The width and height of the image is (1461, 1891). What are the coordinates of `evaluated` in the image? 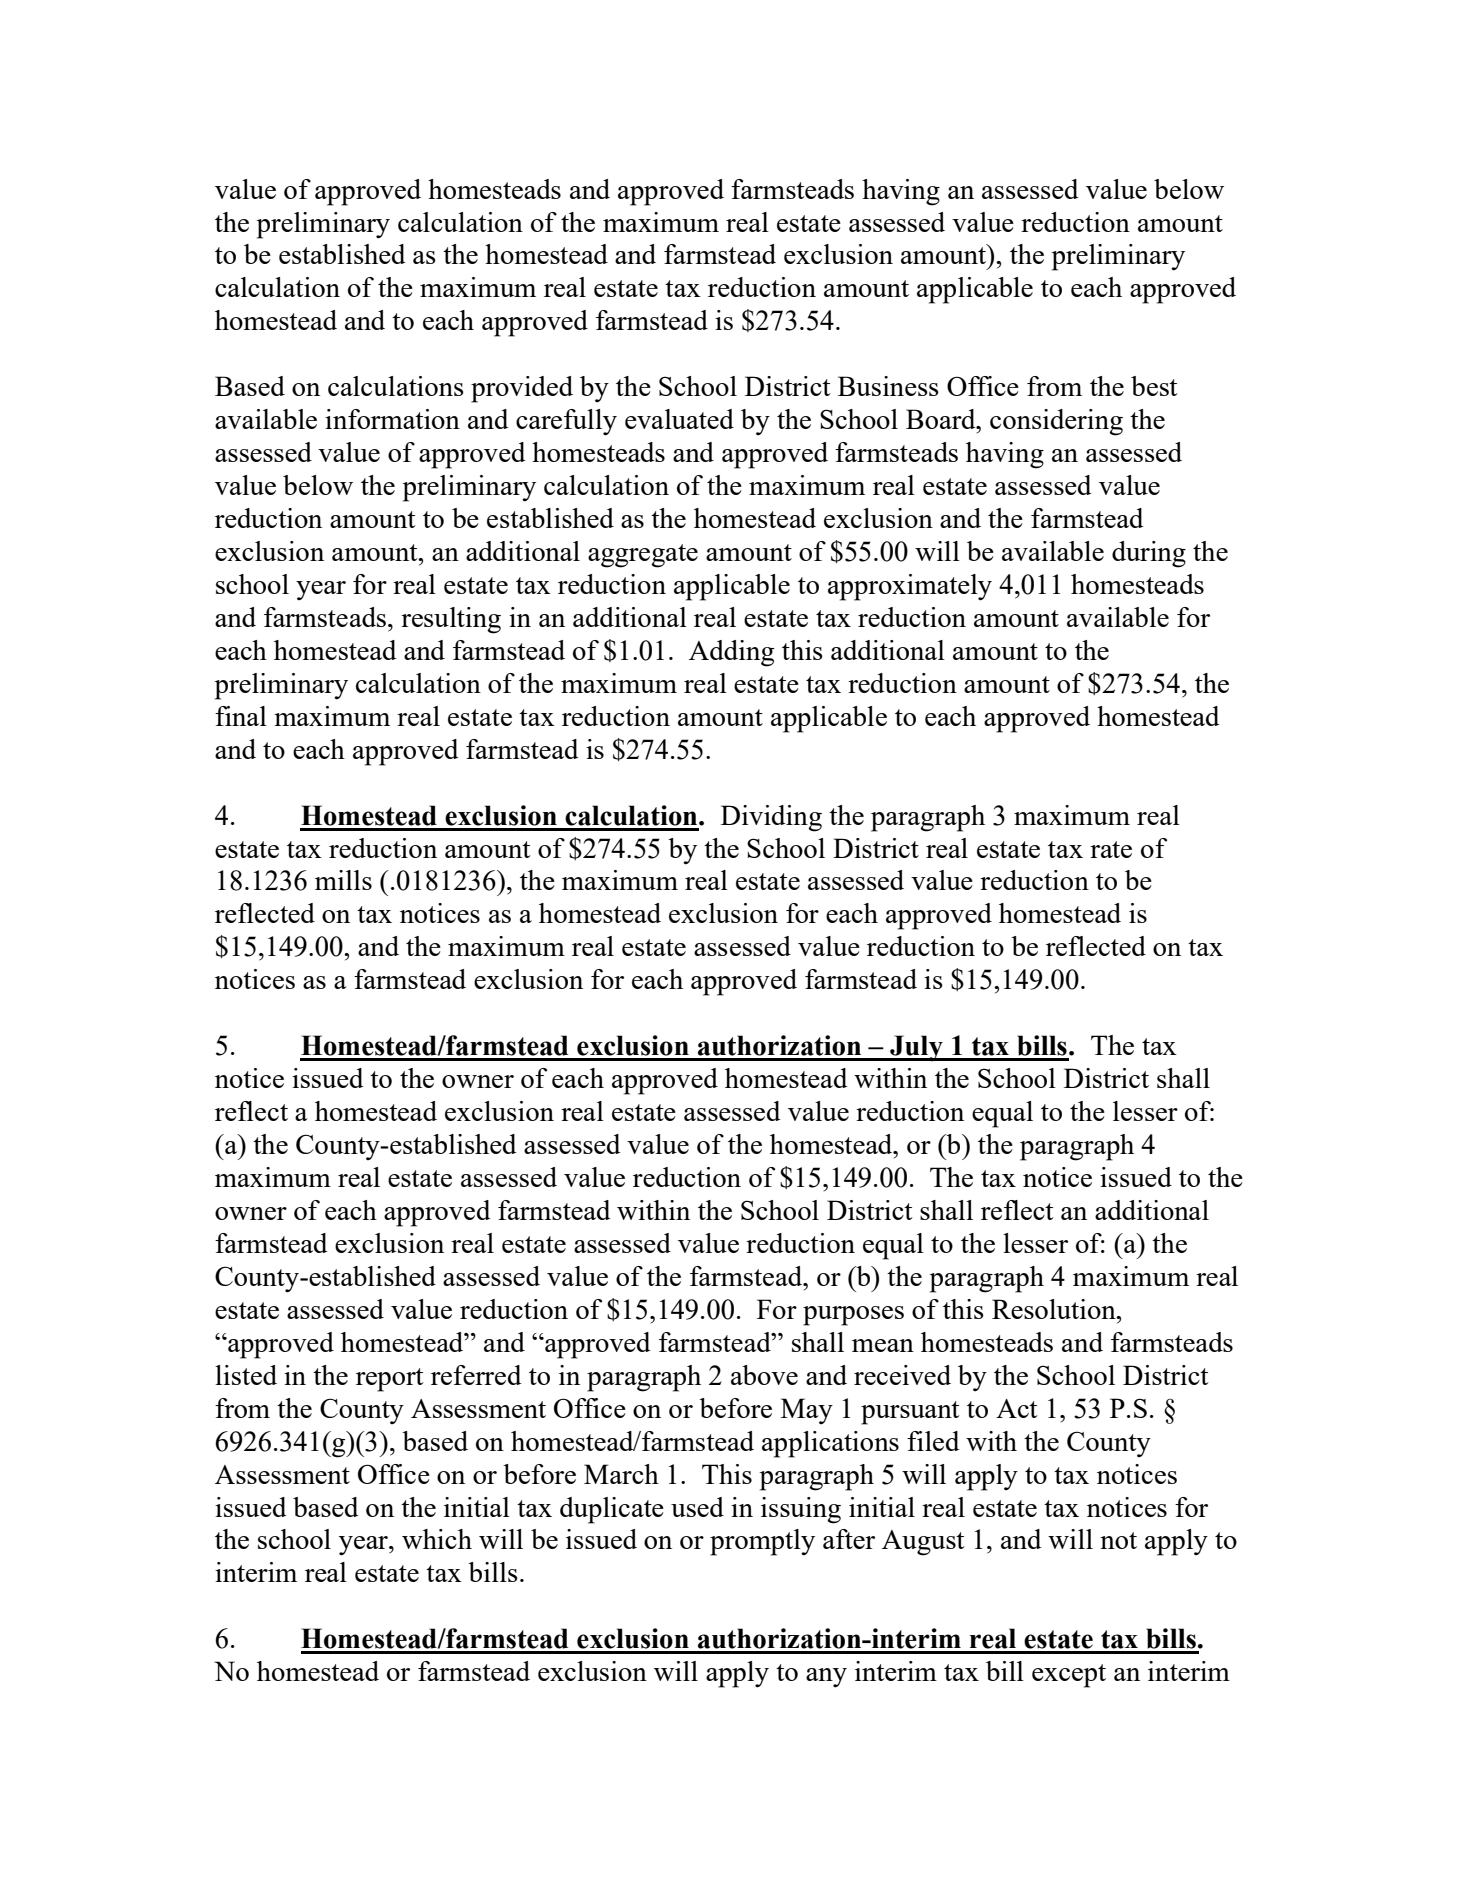 It's located at (679, 419).
